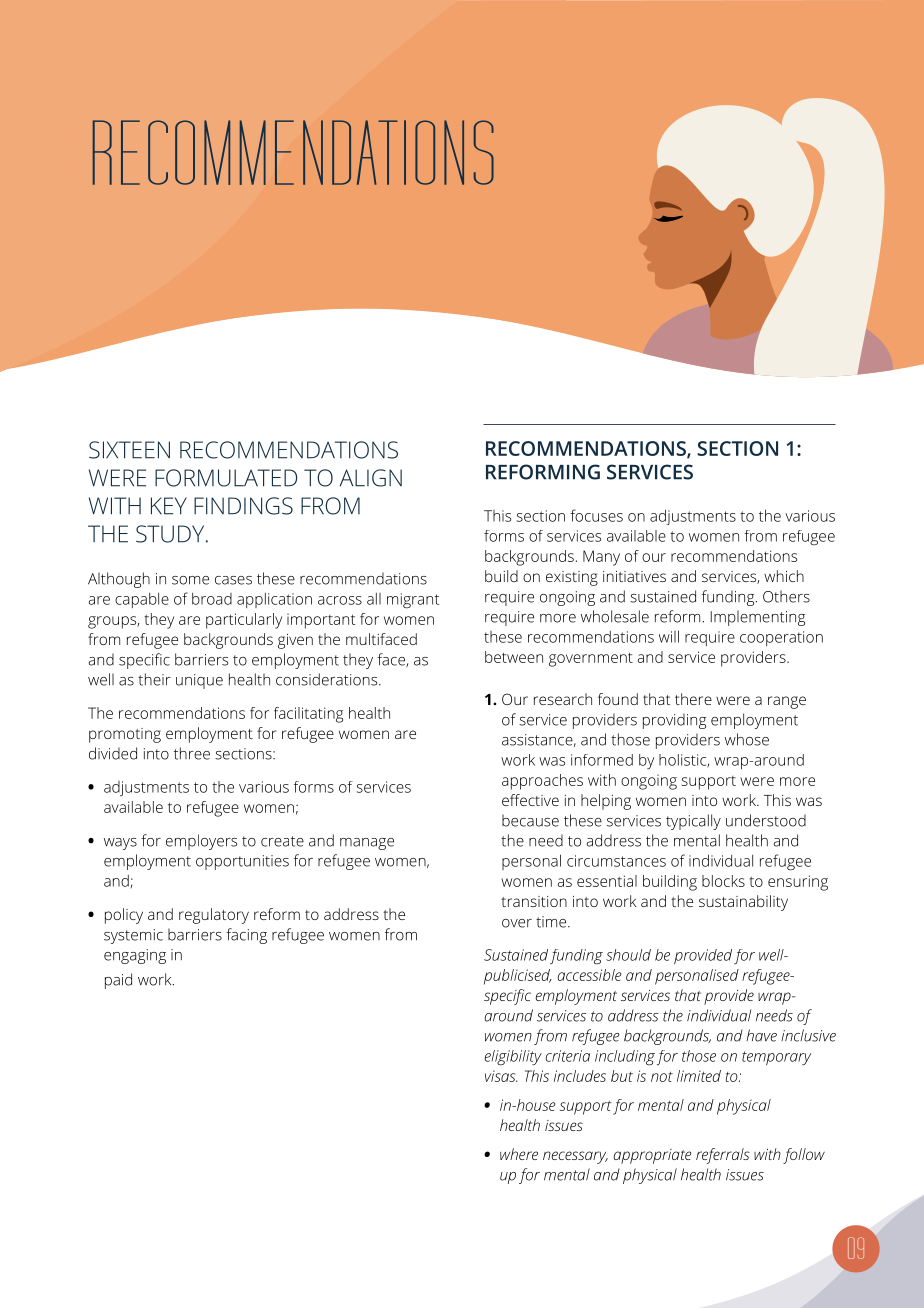 The height and width of the page is (1308, 924). What do you see at coordinates (371, 478) in the page?
I see `ALIGN` at bounding box center [371, 478].
